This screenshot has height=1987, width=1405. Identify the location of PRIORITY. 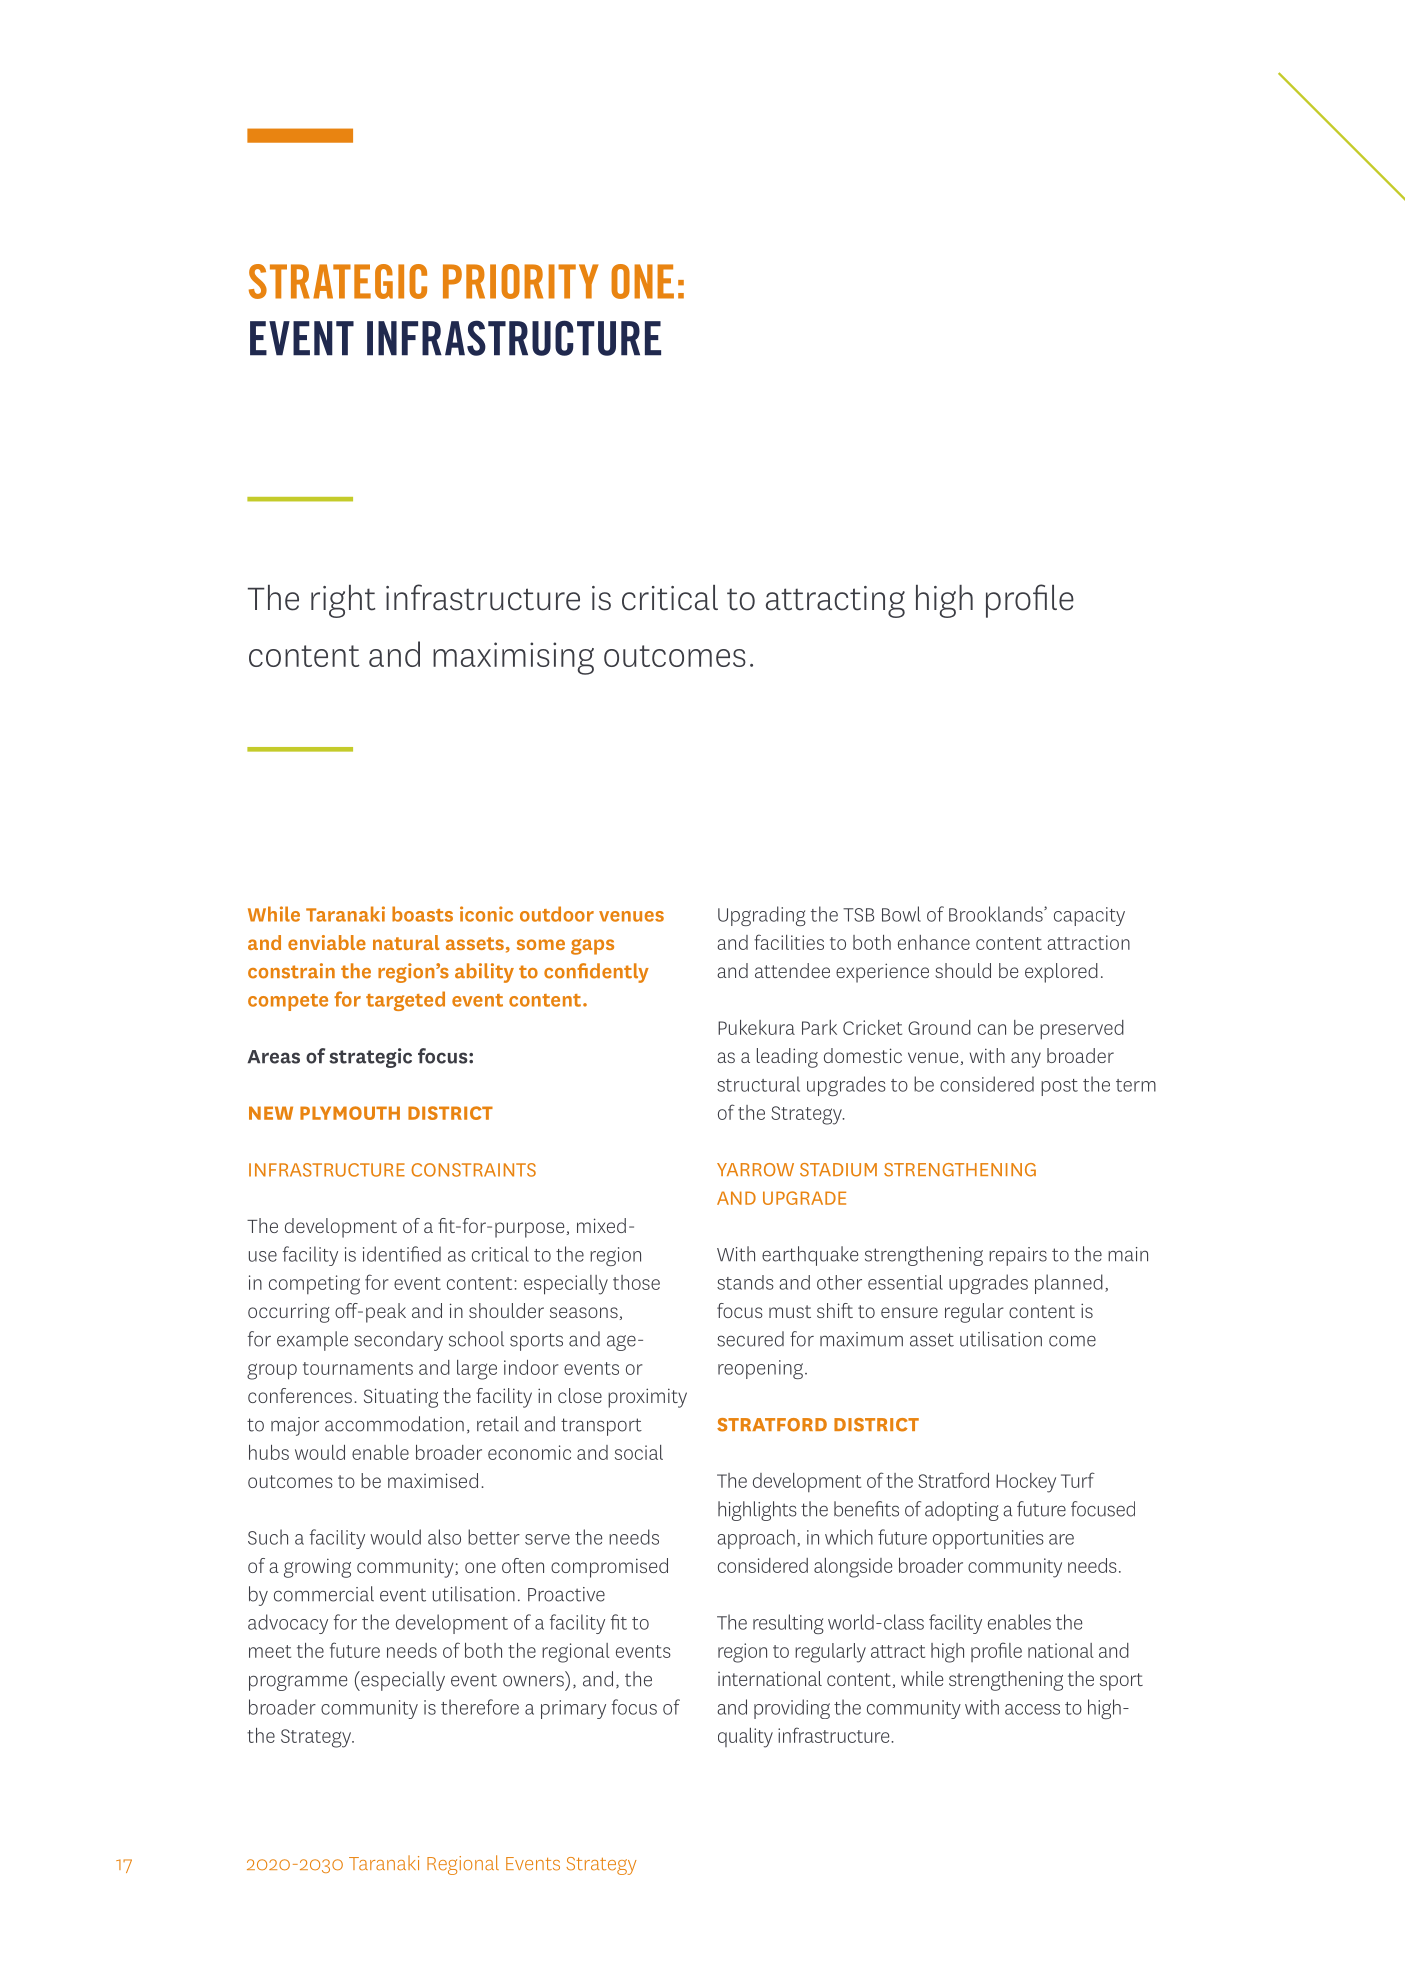
(520, 281).
